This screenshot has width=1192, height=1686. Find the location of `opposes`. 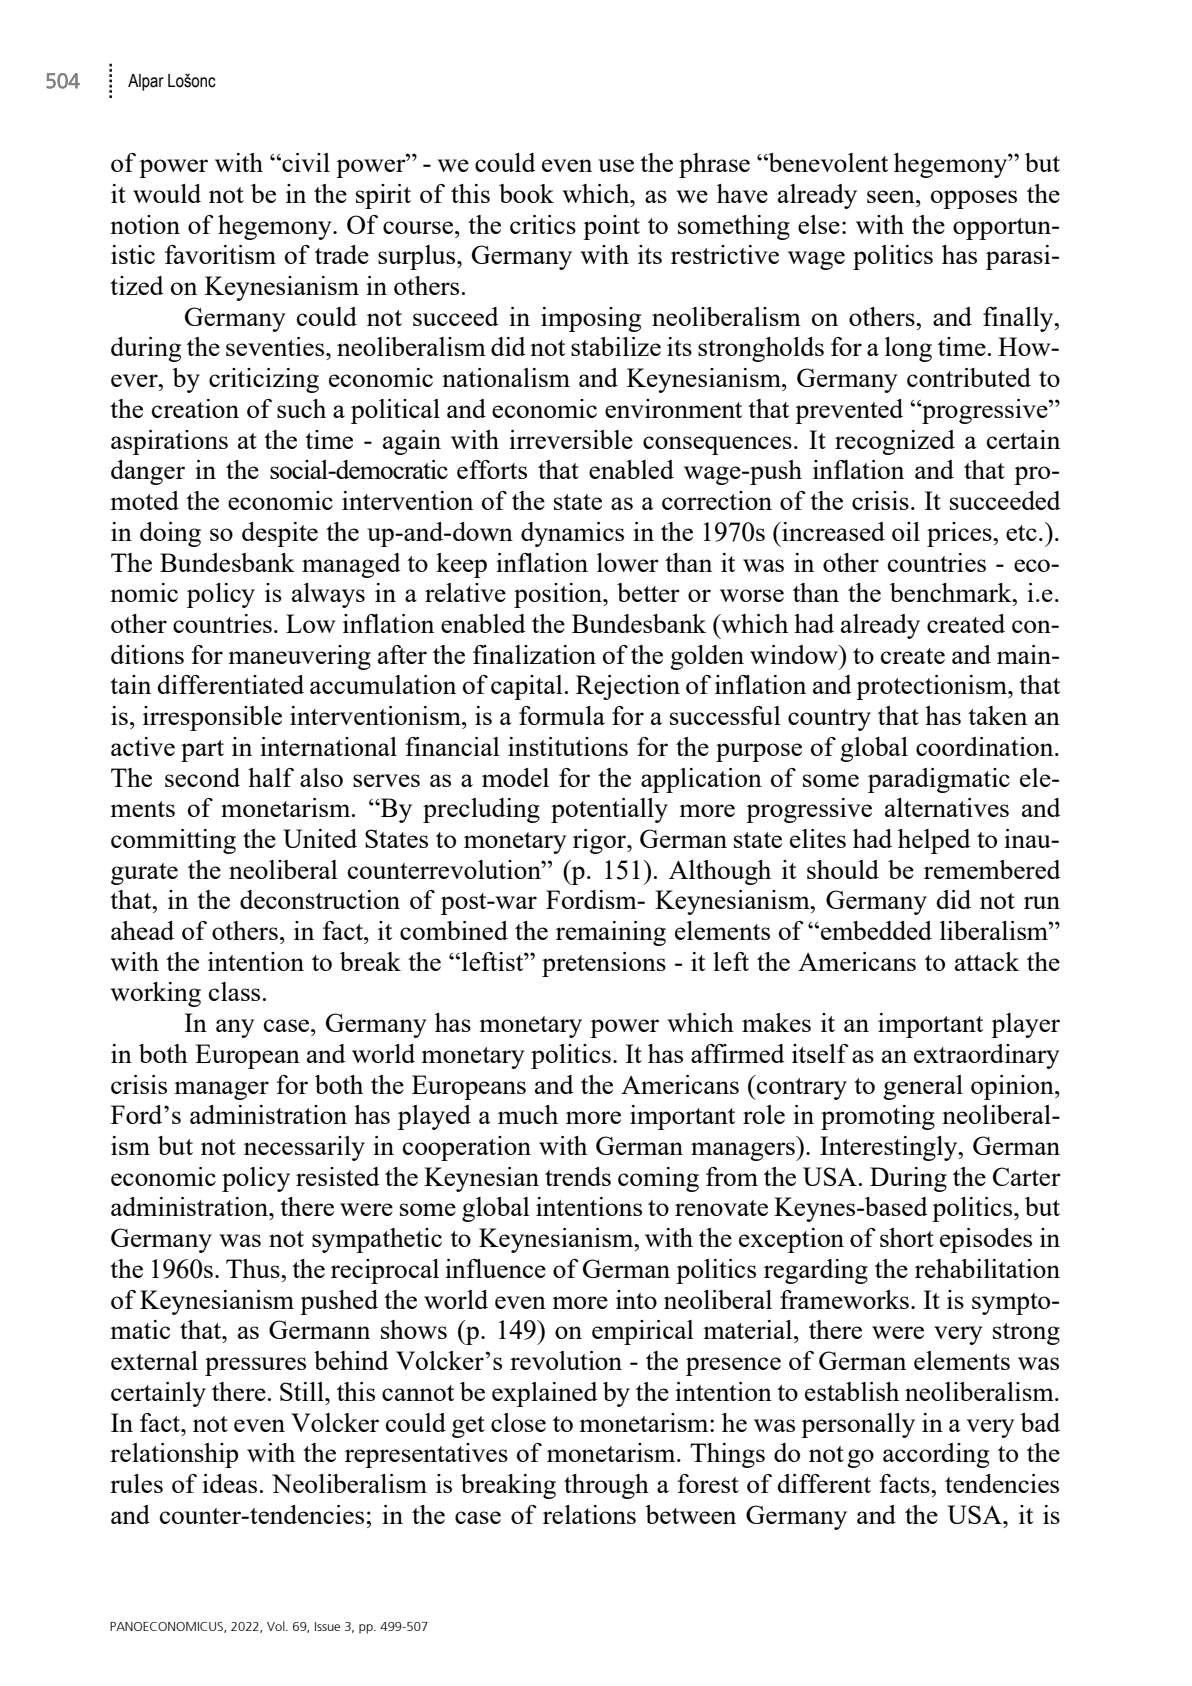

opposes is located at coordinates (974, 199).
